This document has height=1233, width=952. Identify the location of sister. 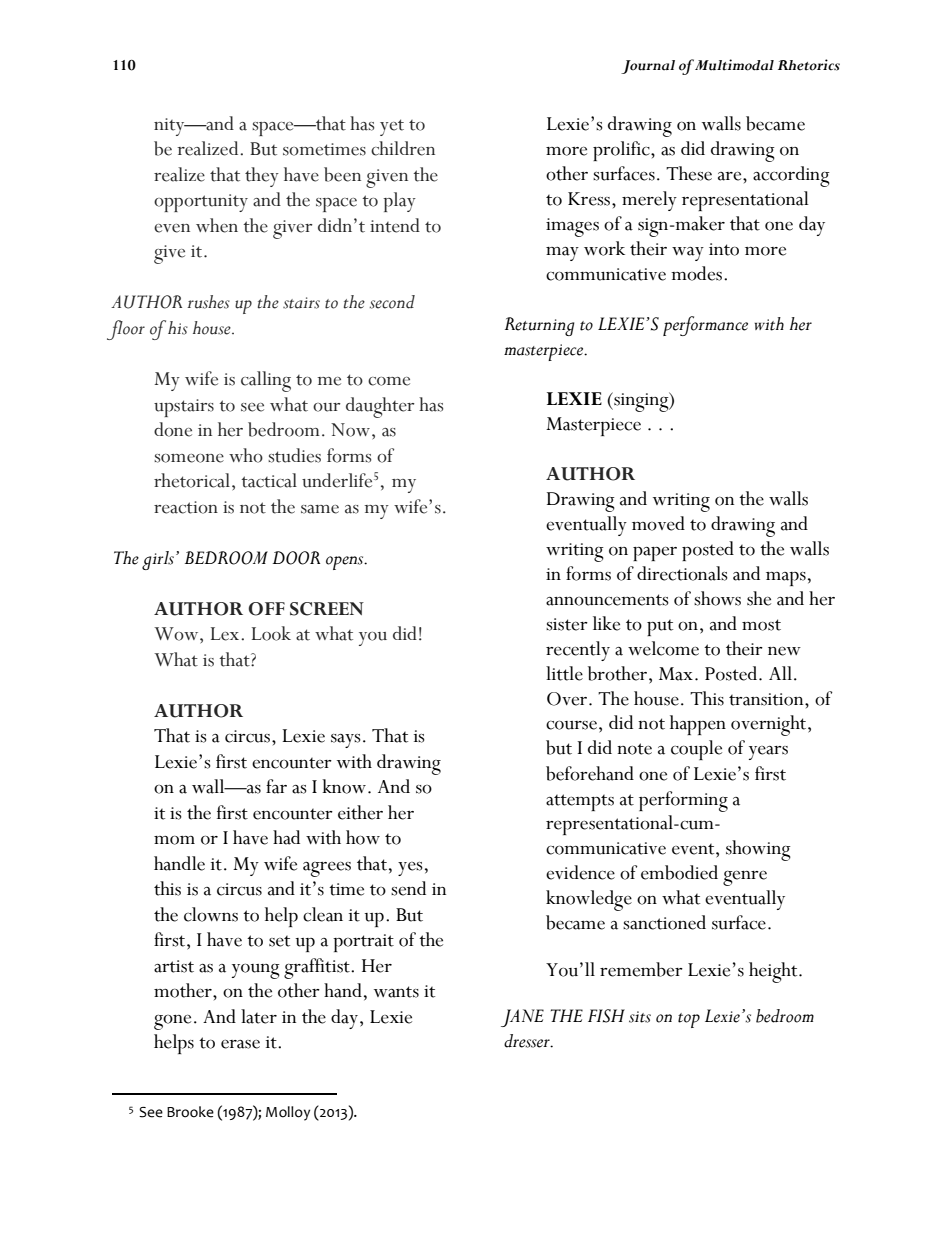
(567, 624).
